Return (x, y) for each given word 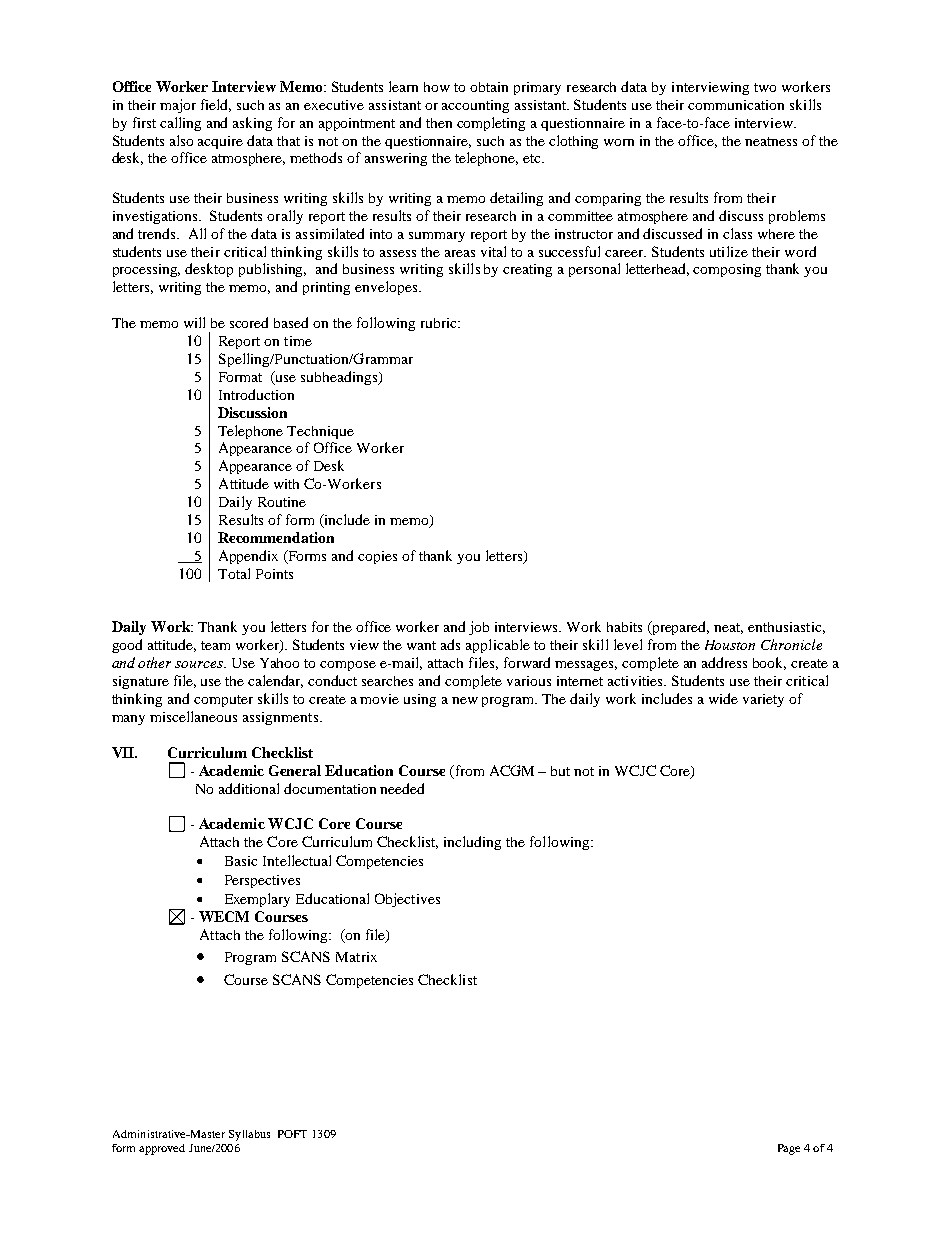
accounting (475, 106)
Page (789, 1149)
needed (402, 788)
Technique (320, 432)
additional (249, 788)
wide (723, 698)
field (216, 105)
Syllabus (249, 1135)
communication (736, 105)
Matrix (356, 957)
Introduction (256, 394)
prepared (679, 628)
